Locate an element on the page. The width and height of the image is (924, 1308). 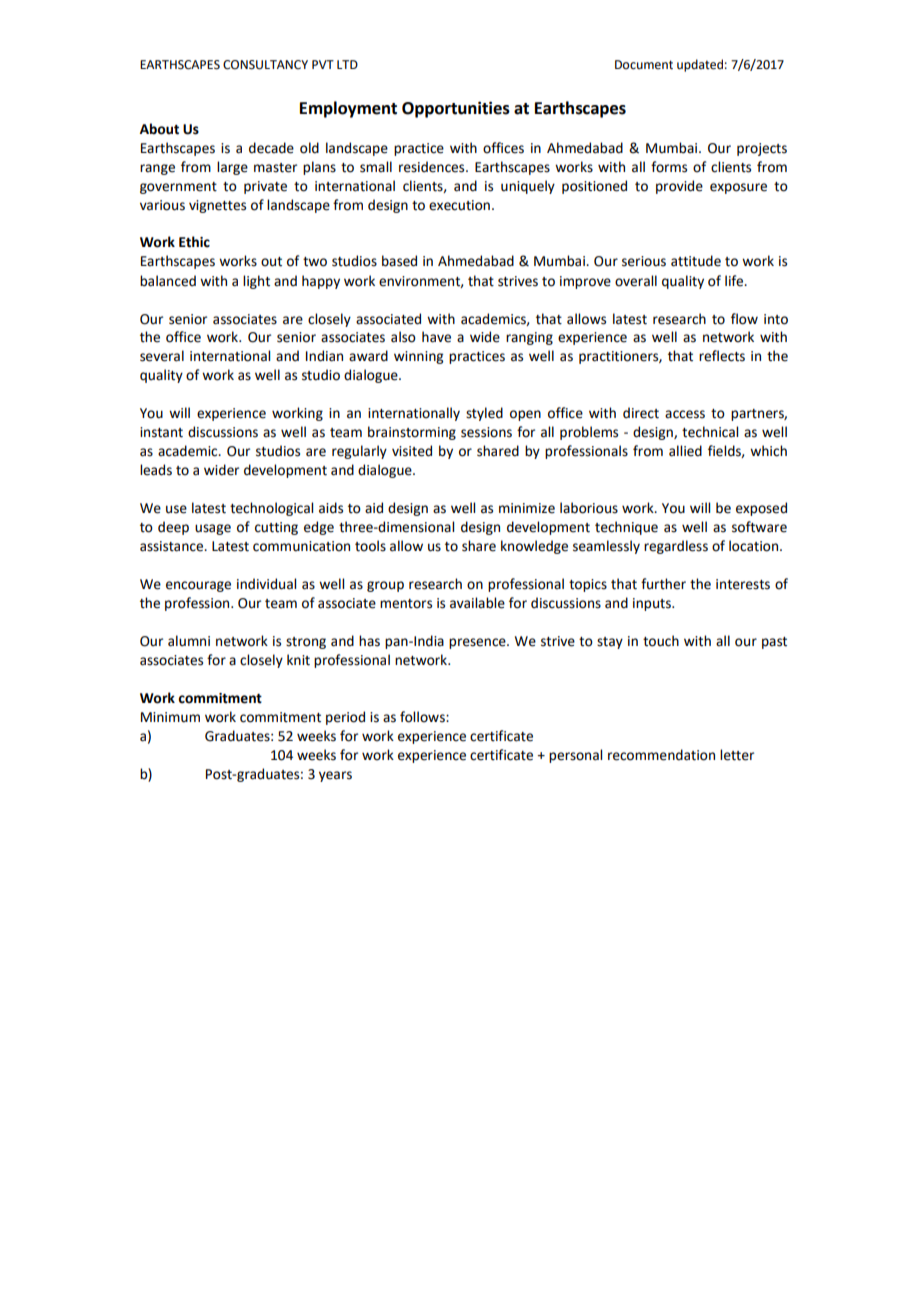
have is located at coordinates (436, 337).
